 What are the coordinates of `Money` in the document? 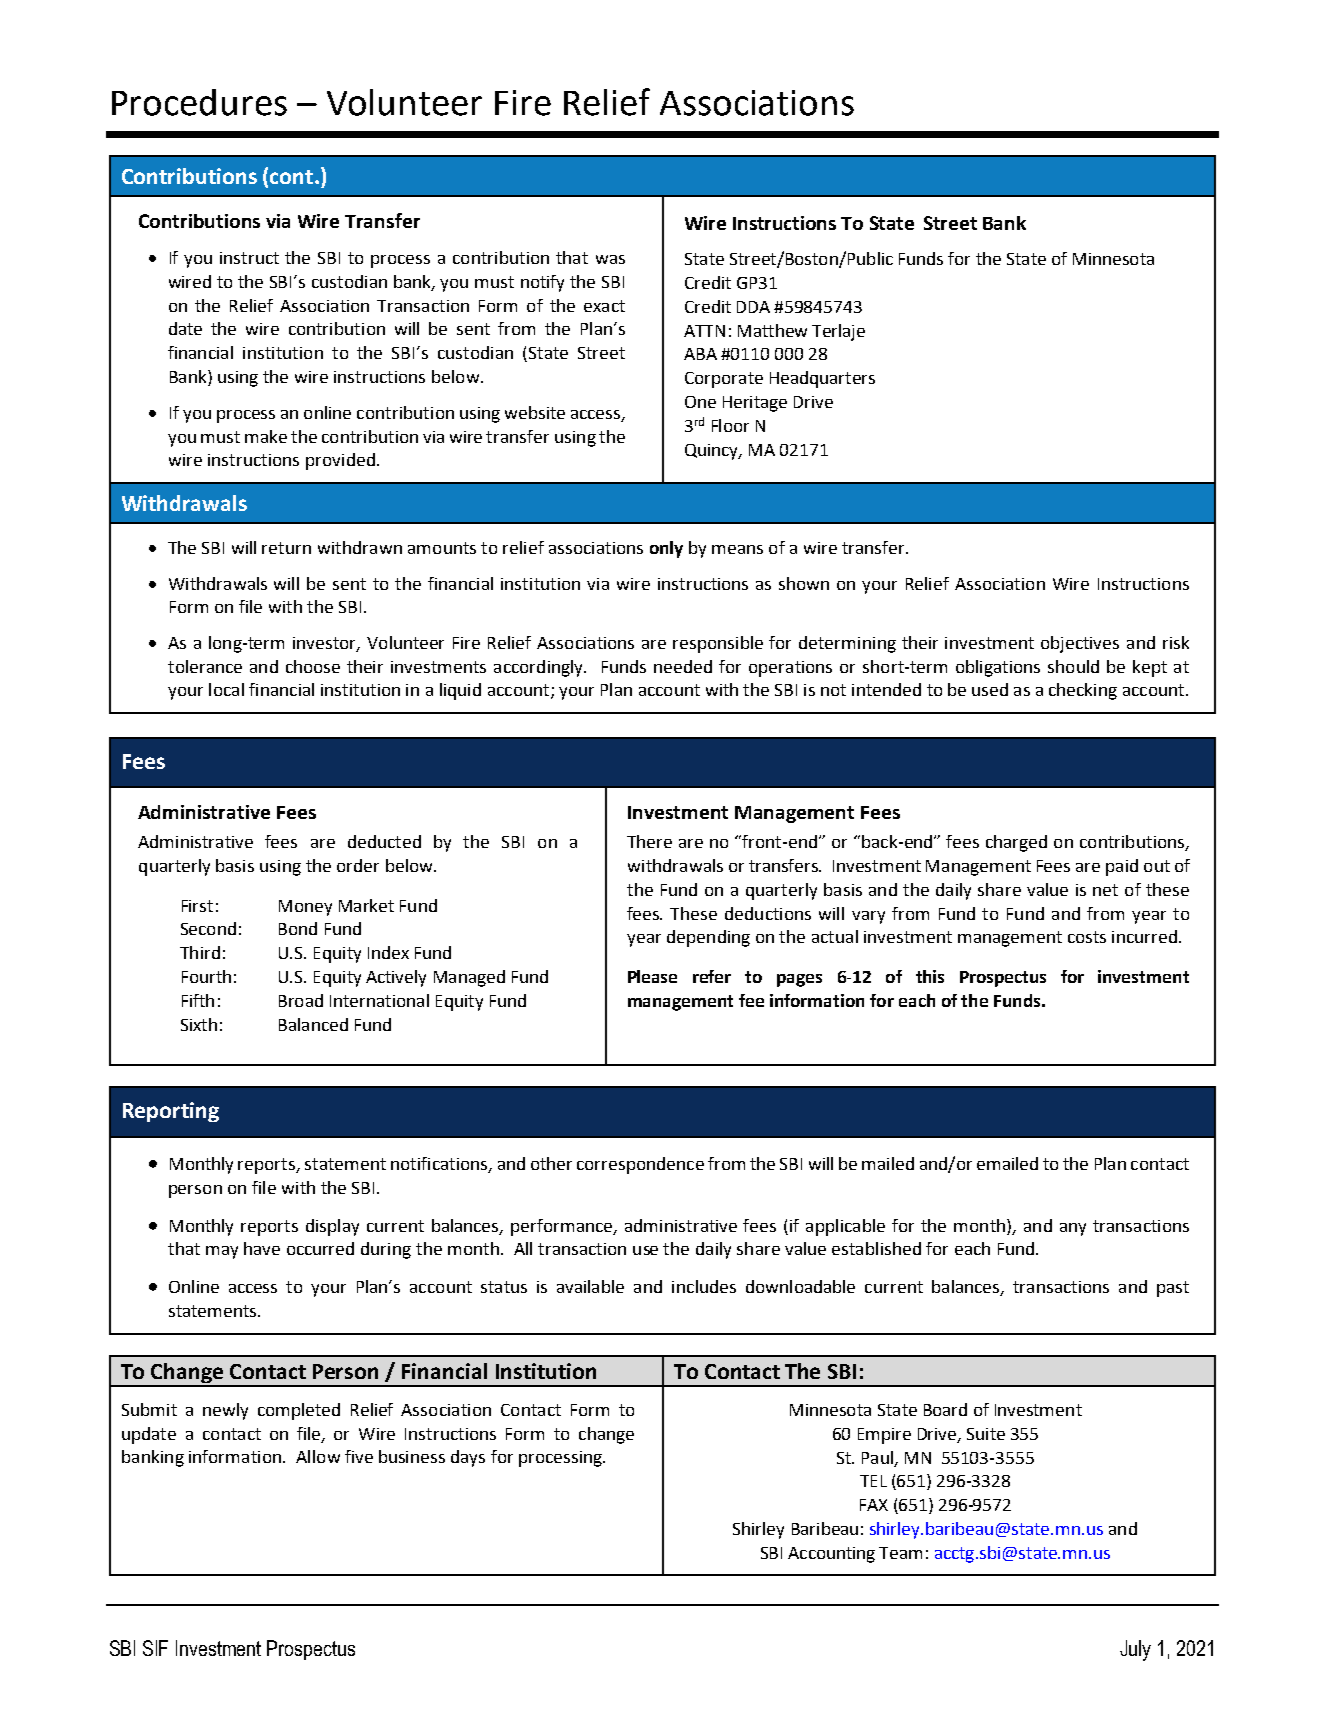 It's located at (305, 908).
